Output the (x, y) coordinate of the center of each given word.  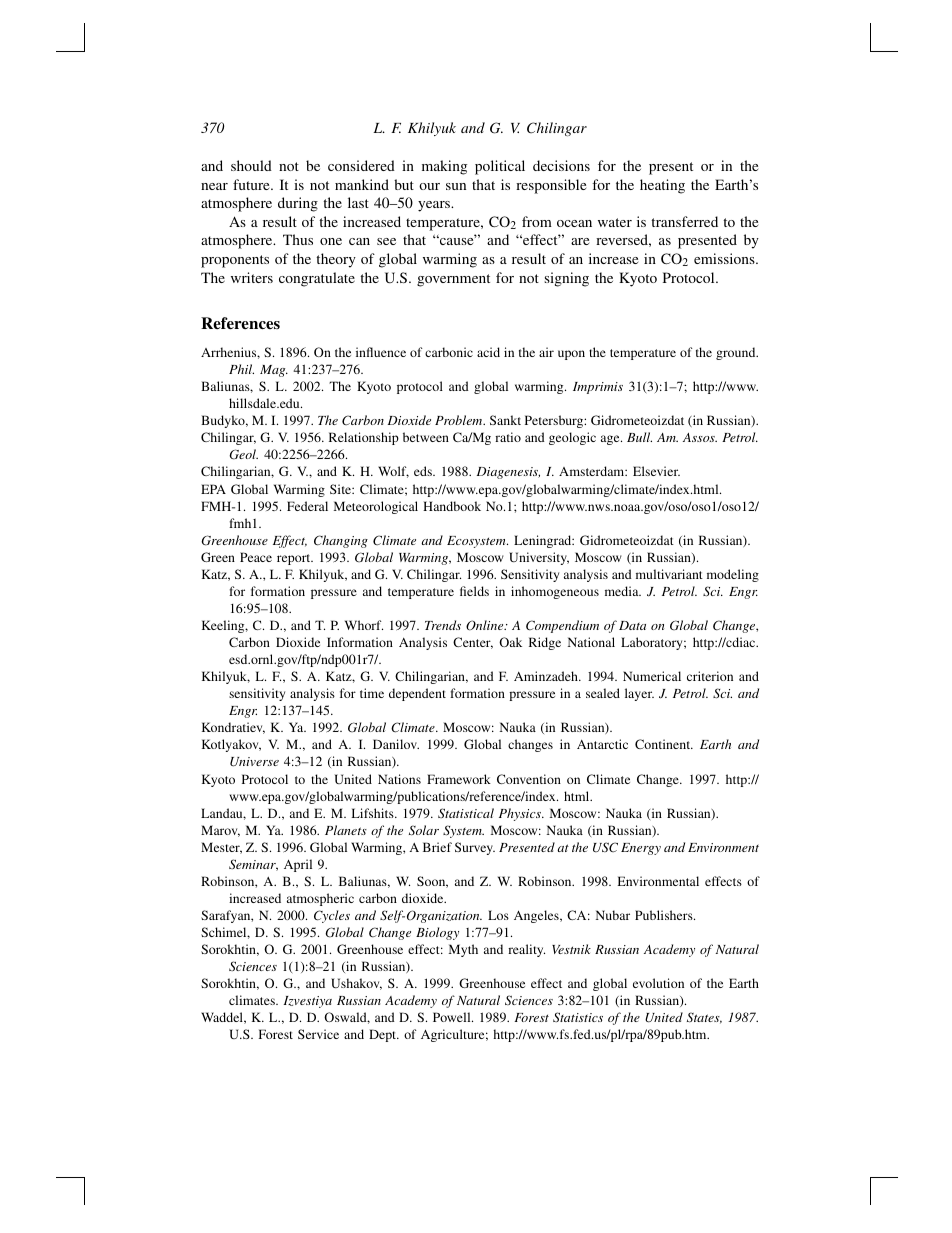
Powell (453, 1017)
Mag (274, 371)
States (704, 1018)
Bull (639, 437)
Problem (460, 420)
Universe (254, 762)
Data (632, 625)
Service (318, 1034)
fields (474, 591)
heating (662, 186)
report (295, 559)
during (298, 204)
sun (456, 186)
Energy (641, 849)
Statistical (466, 813)
